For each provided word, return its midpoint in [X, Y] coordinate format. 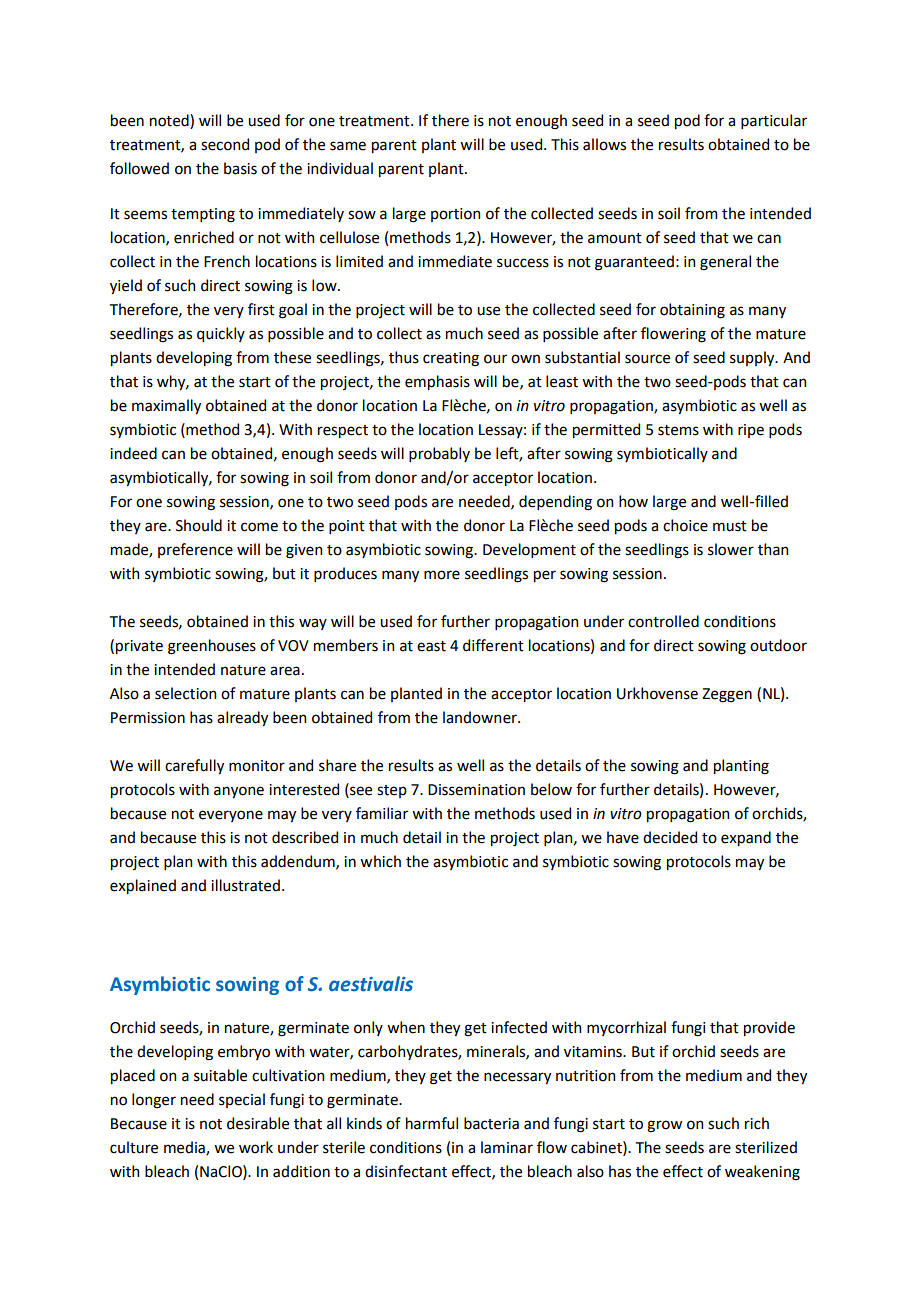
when [406, 1027]
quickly [221, 334]
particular [774, 121]
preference [195, 550]
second [225, 144]
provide [769, 1028]
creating [451, 359]
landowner [481, 717]
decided [670, 837]
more [442, 575]
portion [455, 215]
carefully [194, 766]
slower [731, 549]
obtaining [692, 311]
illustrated [245, 885]
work [256, 1147]
